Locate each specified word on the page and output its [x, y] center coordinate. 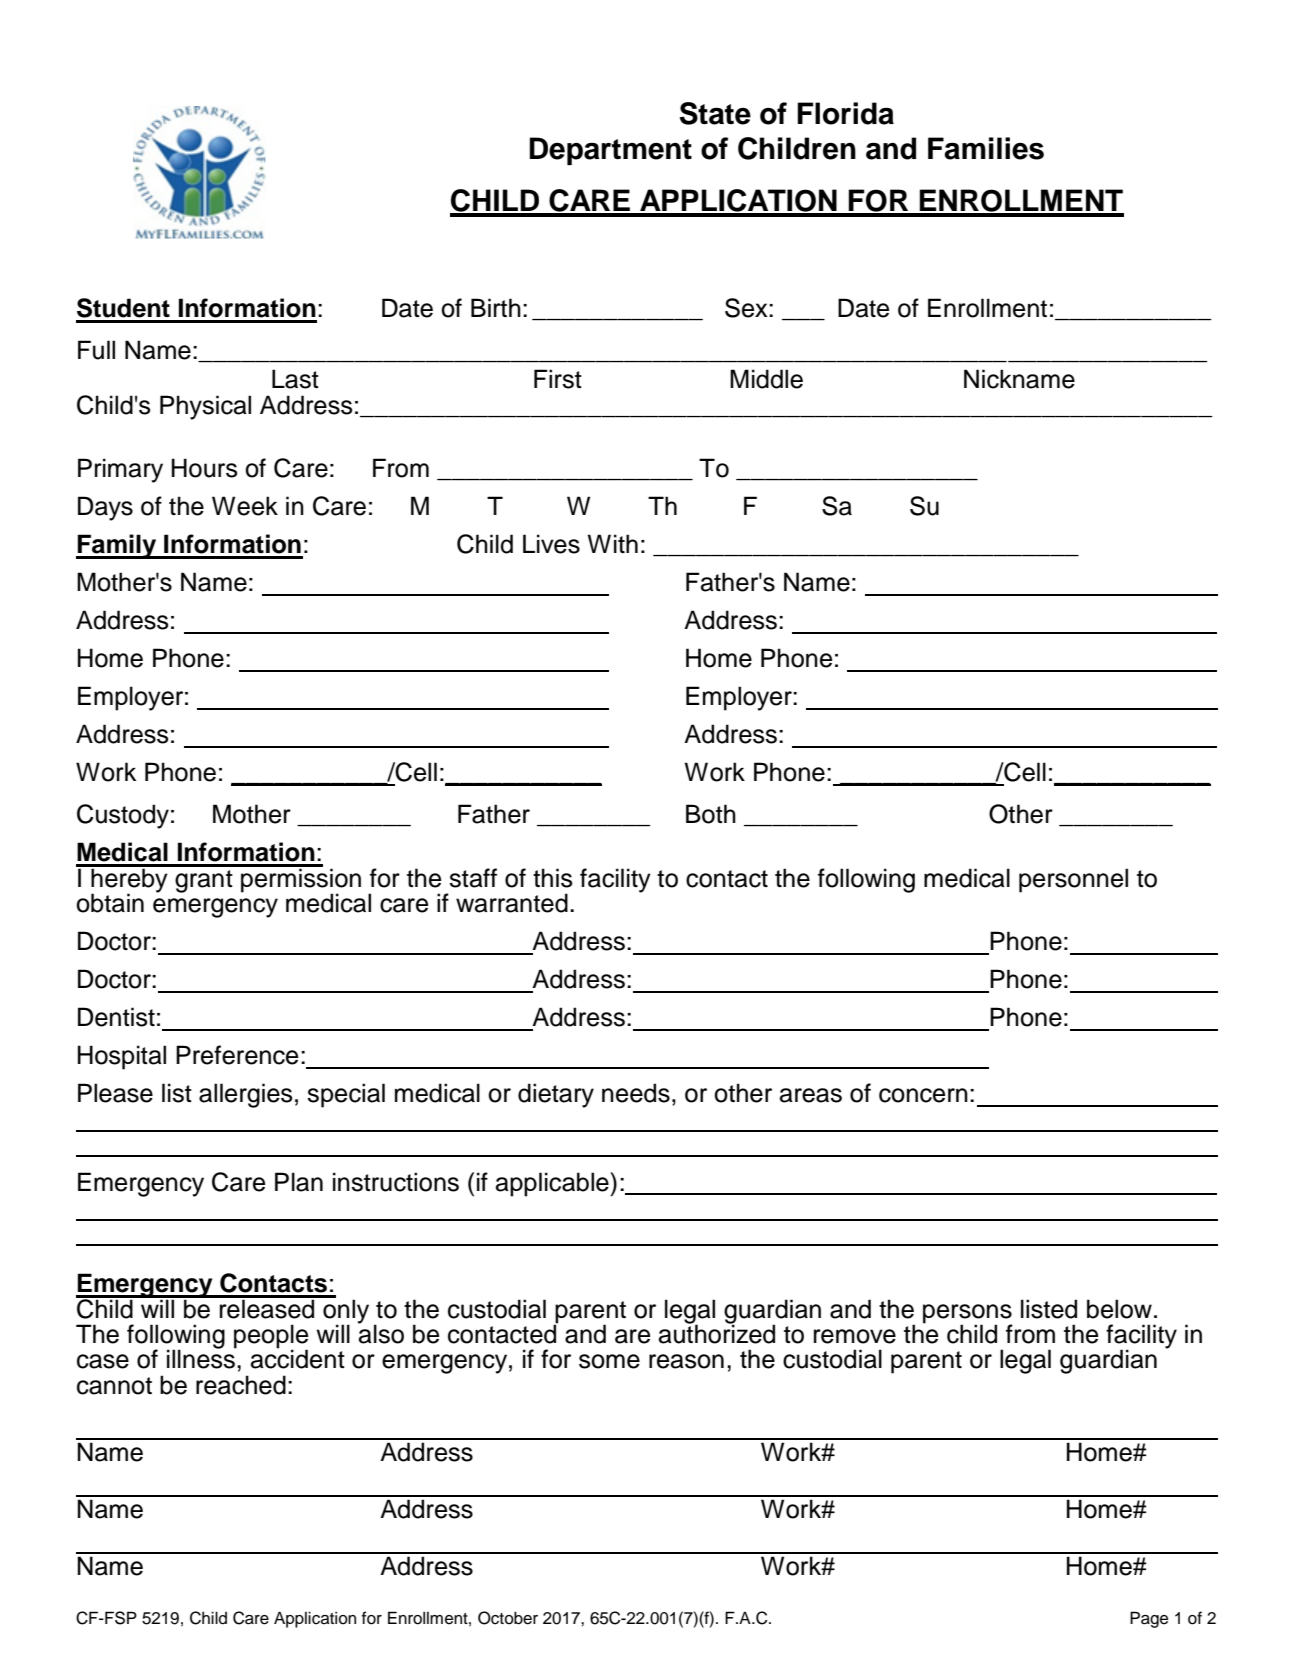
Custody [123, 816]
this [553, 878]
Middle [766, 379]
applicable [553, 1184]
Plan [299, 1182]
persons [967, 1314]
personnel [1073, 880]
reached [241, 1385]
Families [986, 148]
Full [96, 350]
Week [245, 506]
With [612, 543]
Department [610, 151]
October [508, 1618]
